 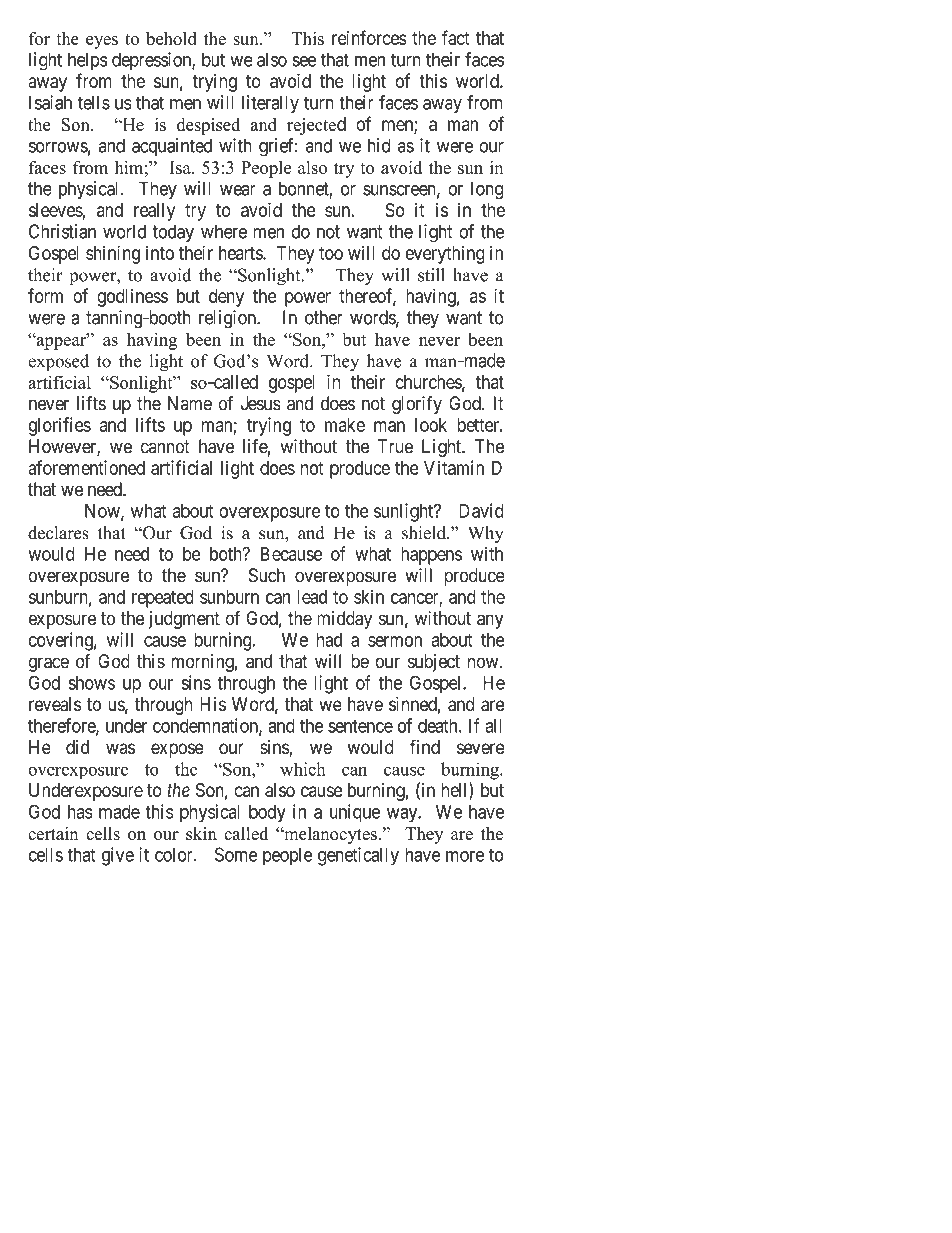 What do you see at coordinates (431, 425) in the screenshot?
I see `look` at bounding box center [431, 425].
